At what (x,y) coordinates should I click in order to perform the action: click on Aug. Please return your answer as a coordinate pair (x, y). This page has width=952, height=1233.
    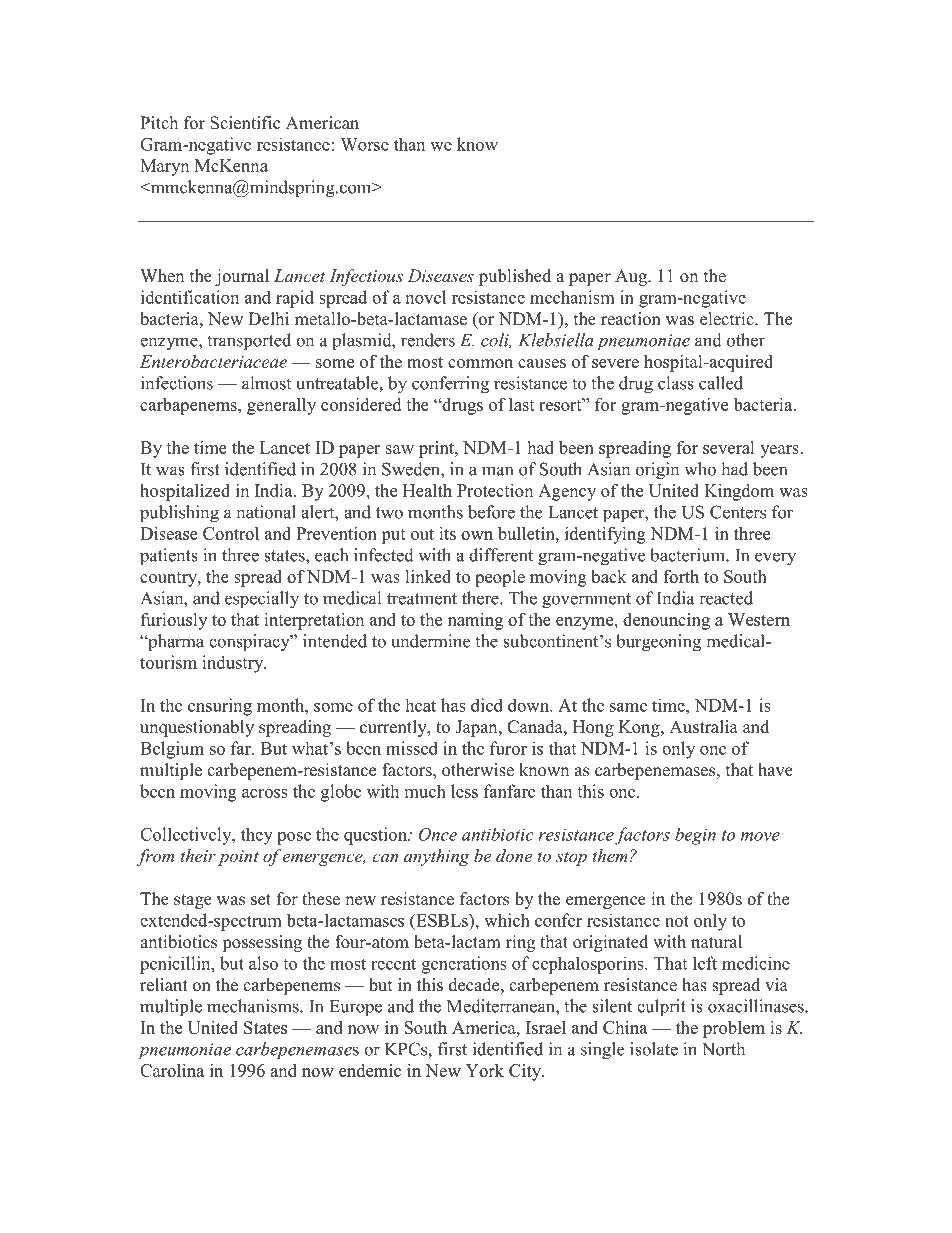
    Looking at the image, I should click on (632, 277).
